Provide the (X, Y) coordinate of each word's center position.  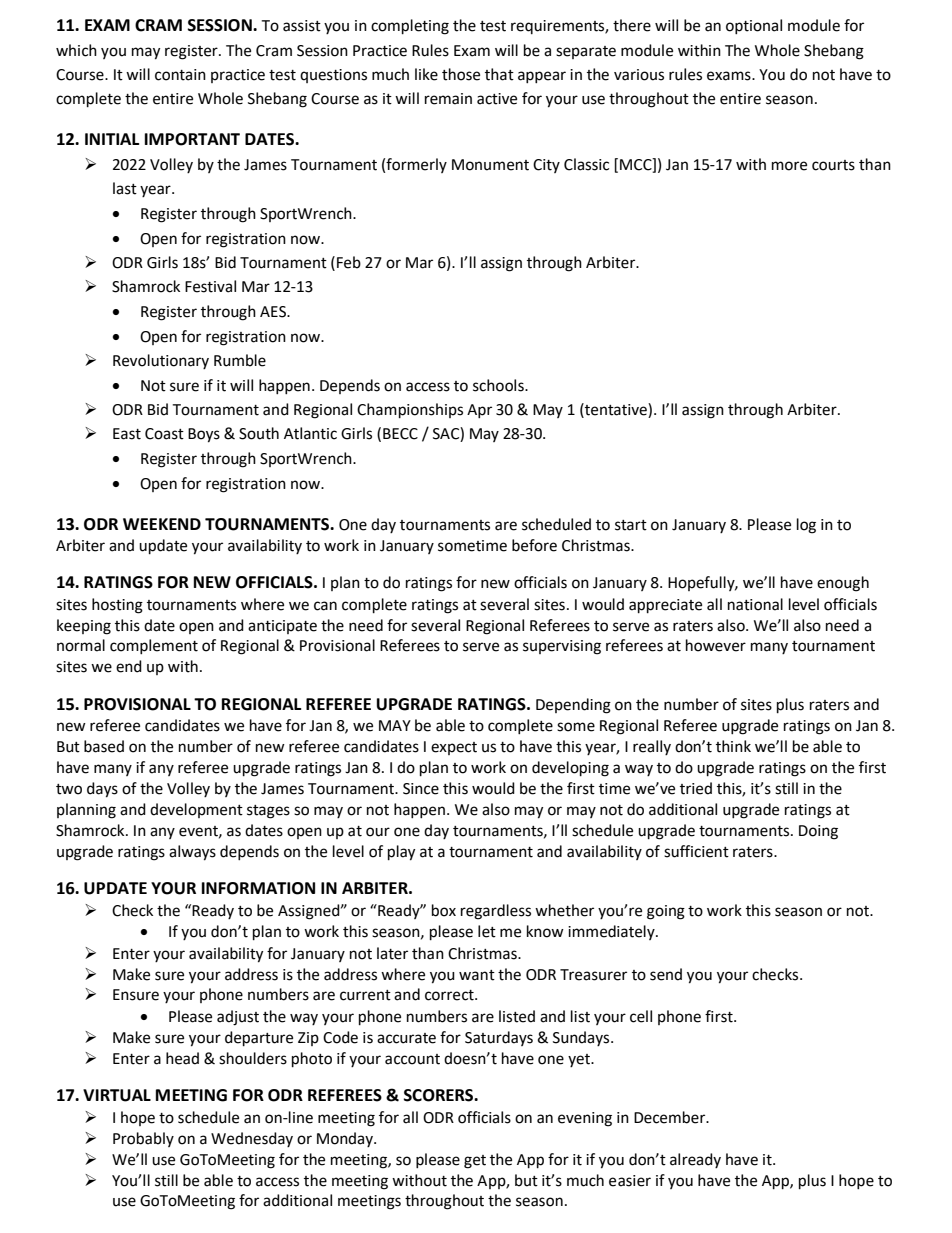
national (755, 604)
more (789, 166)
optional (754, 26)
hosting (117, 606)
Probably (143, 1139)
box (444, 910)
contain (180, 75)
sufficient (696, 851)
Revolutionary (161, 361)
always (192, 853)
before (534, 545)
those (461, 74)
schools (499, 385)
